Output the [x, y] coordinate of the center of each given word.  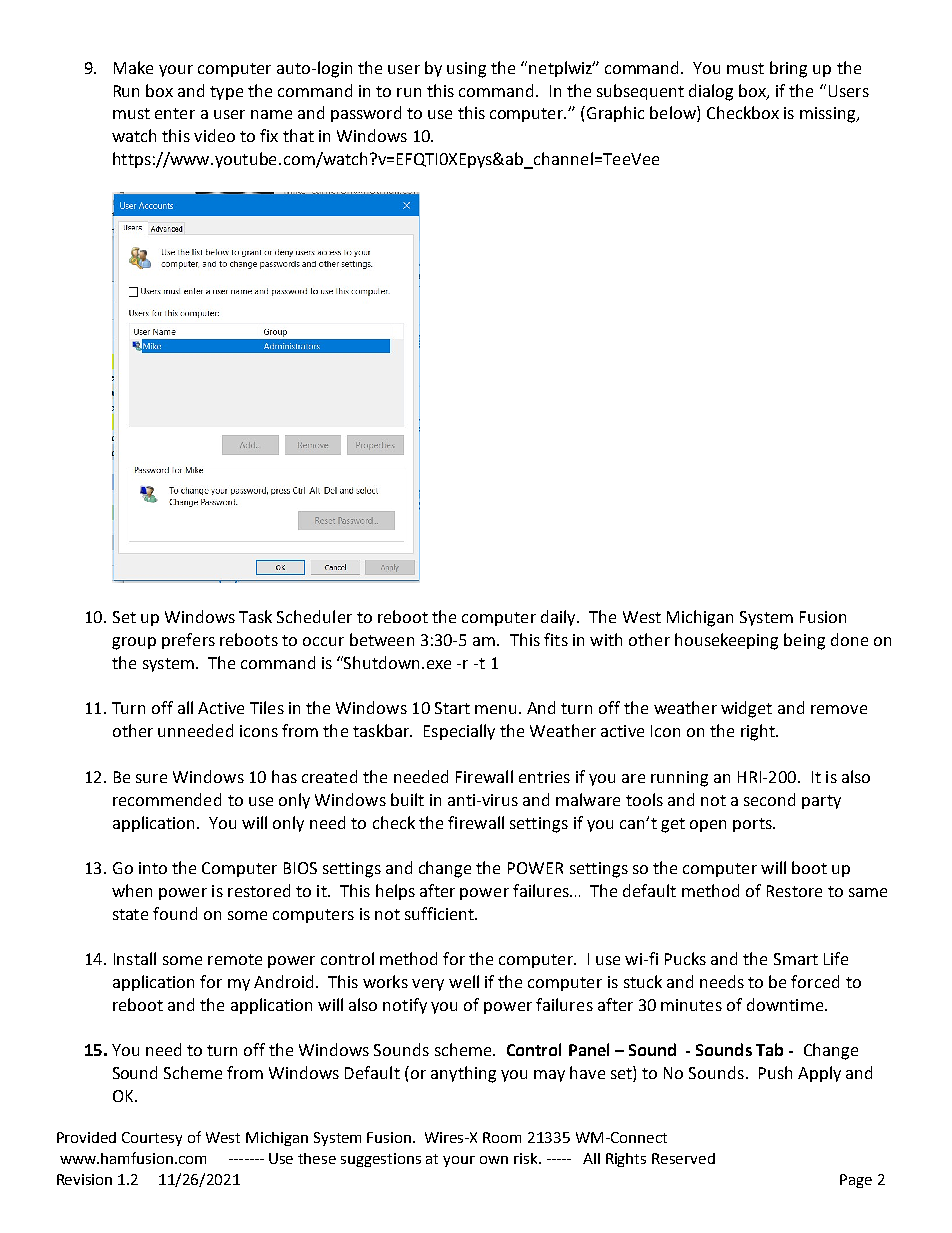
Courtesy [152, 1139]
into [153, 868]
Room [502, 1137]
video [214, 135]
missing [829, 115]
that [298, 135]
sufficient [441, 913]
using [466, 70]
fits [556, 639]
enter [175, 113]
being [804, 641]
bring [788, 69]
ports [753, 825]
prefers [188, 641]
